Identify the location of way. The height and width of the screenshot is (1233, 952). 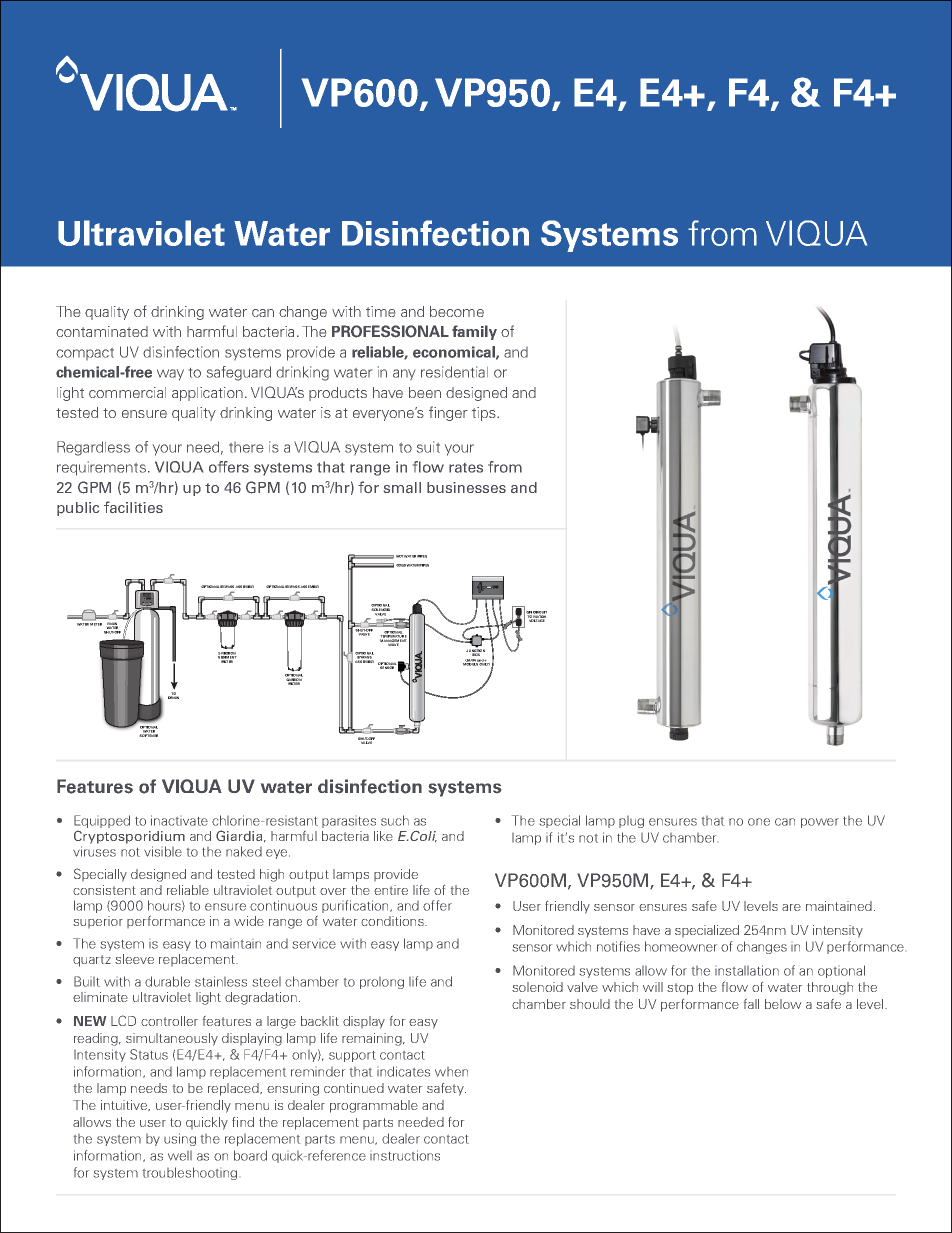
(170, 375).
